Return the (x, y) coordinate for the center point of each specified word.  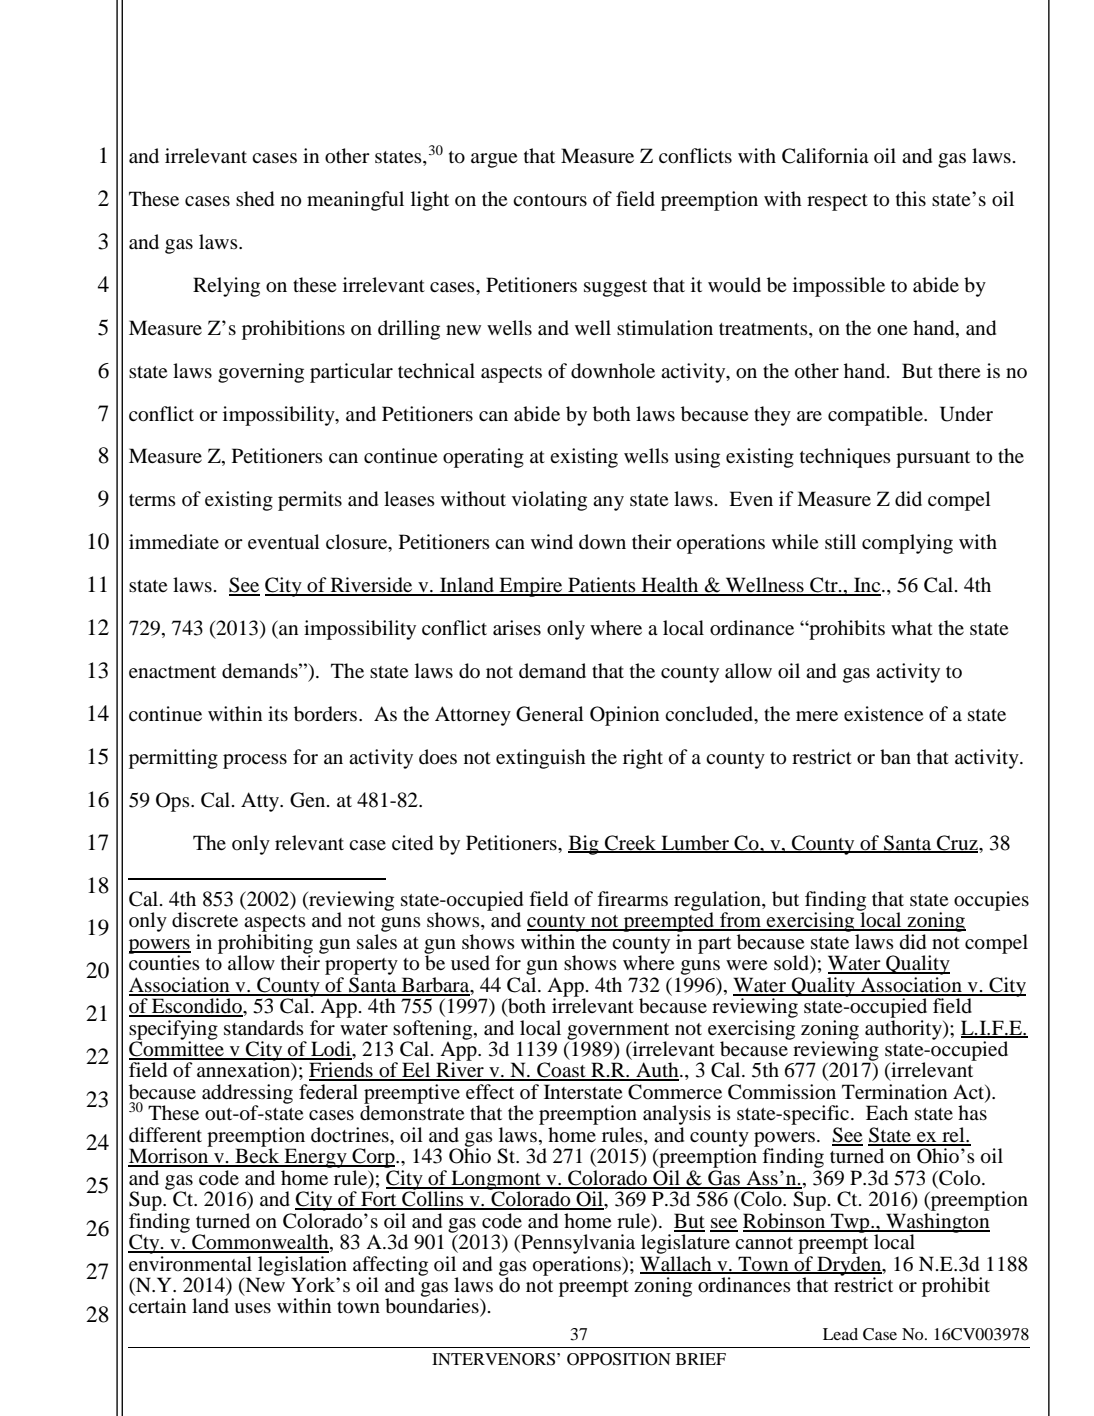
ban (895, 757)
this (911, 198)
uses (252, 1308)
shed (255, 199)
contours (550, 200)
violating (549, 501)
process (255, 761)
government (618, 1032)
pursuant (933, 459)
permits (310, 501)
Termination (894, 1092)
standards (264, 1028)
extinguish (541, 759)
